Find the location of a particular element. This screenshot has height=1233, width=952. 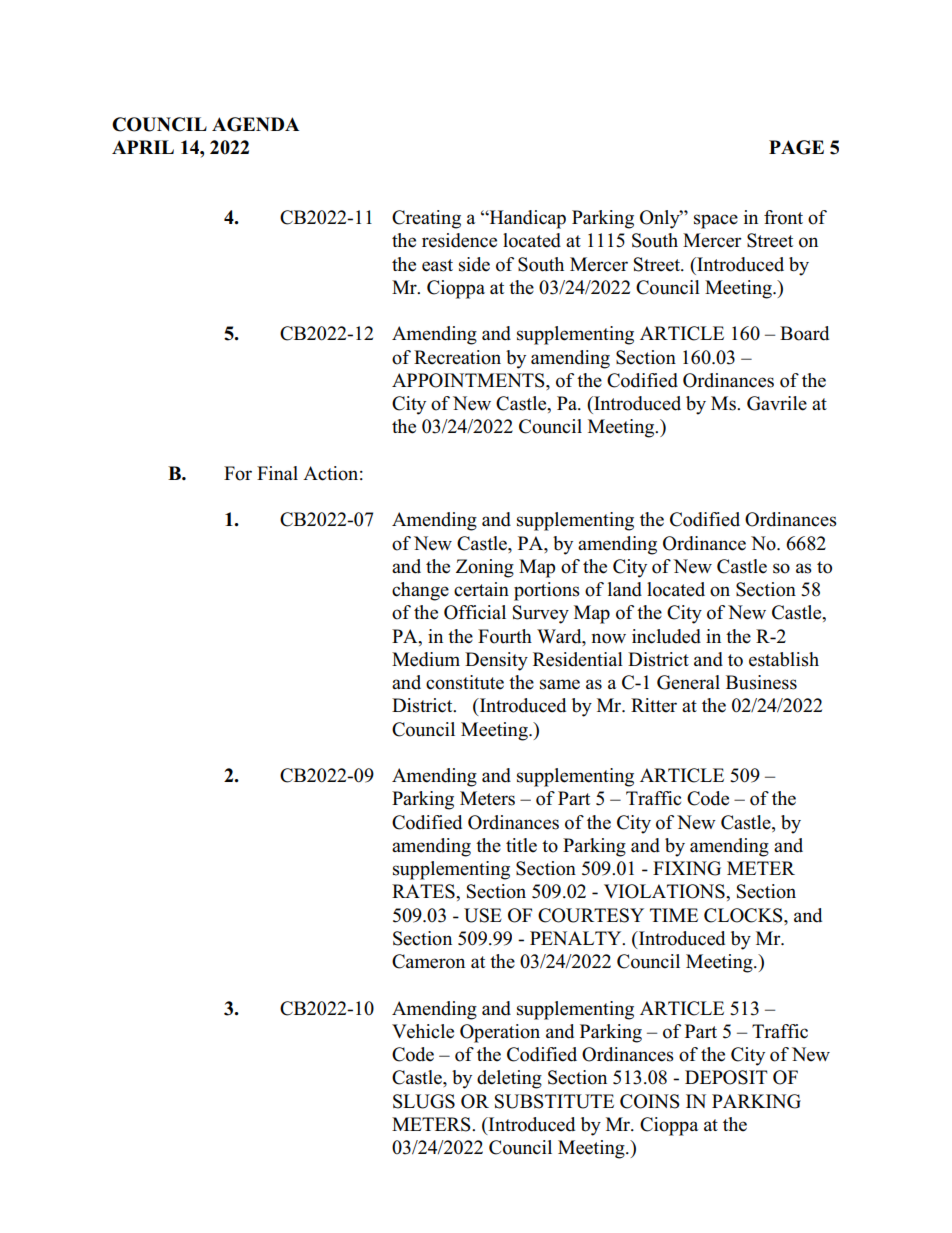

SLUGS is located at coordinates (424, 1101).
